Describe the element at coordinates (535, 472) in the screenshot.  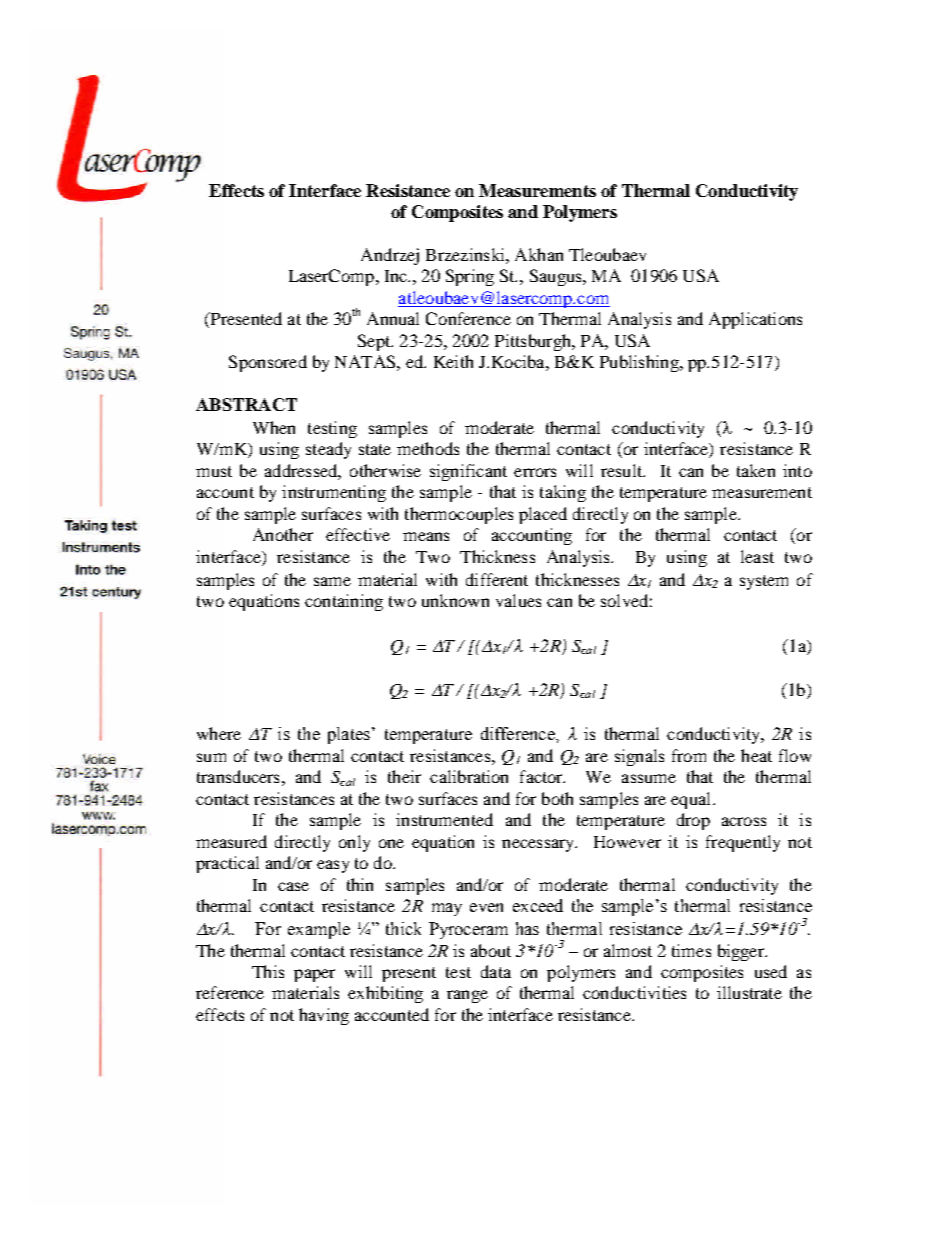
I see `errors` at that location.
